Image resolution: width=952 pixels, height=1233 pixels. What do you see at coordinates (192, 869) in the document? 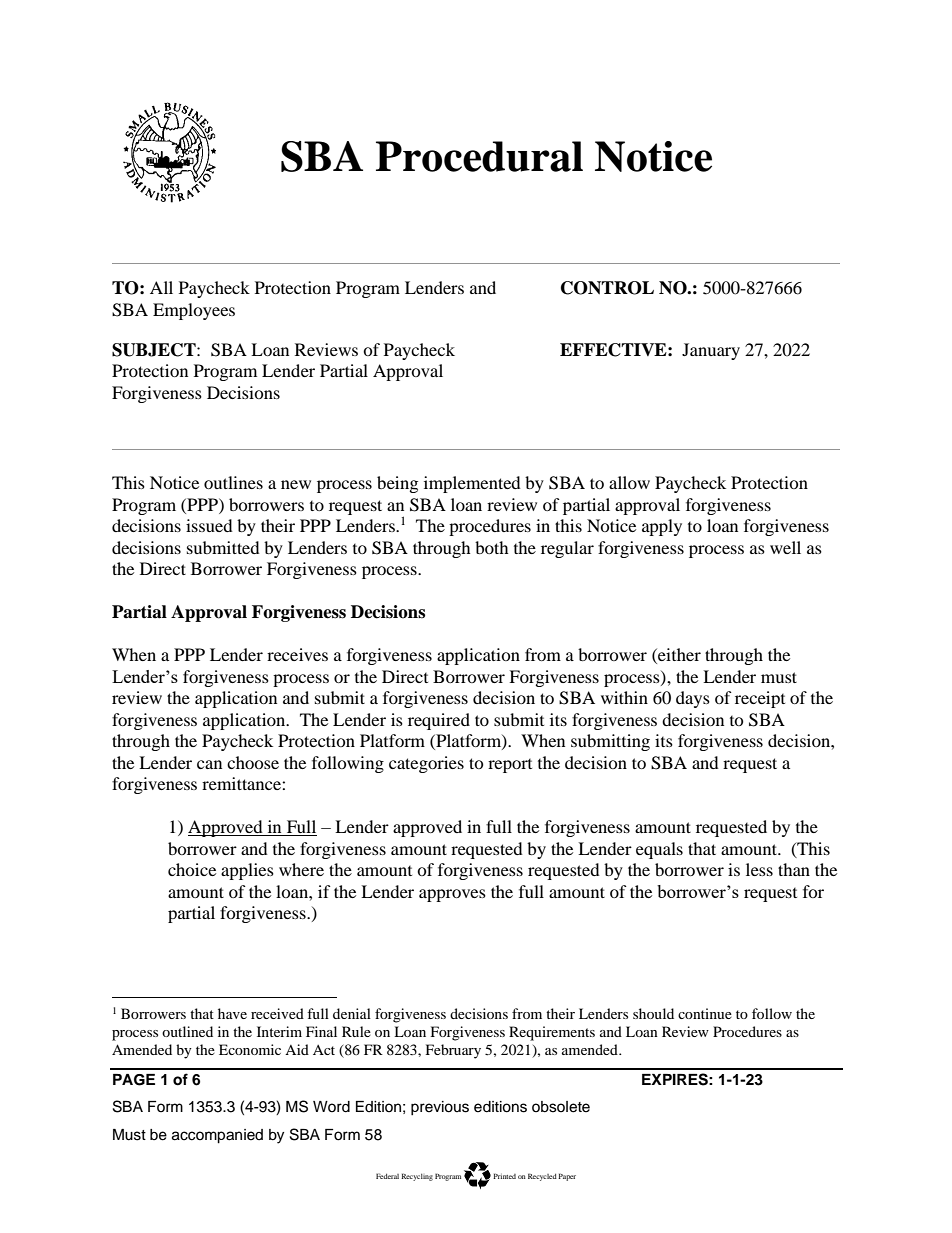
I see `choice` at bounding box center [192, 869].
